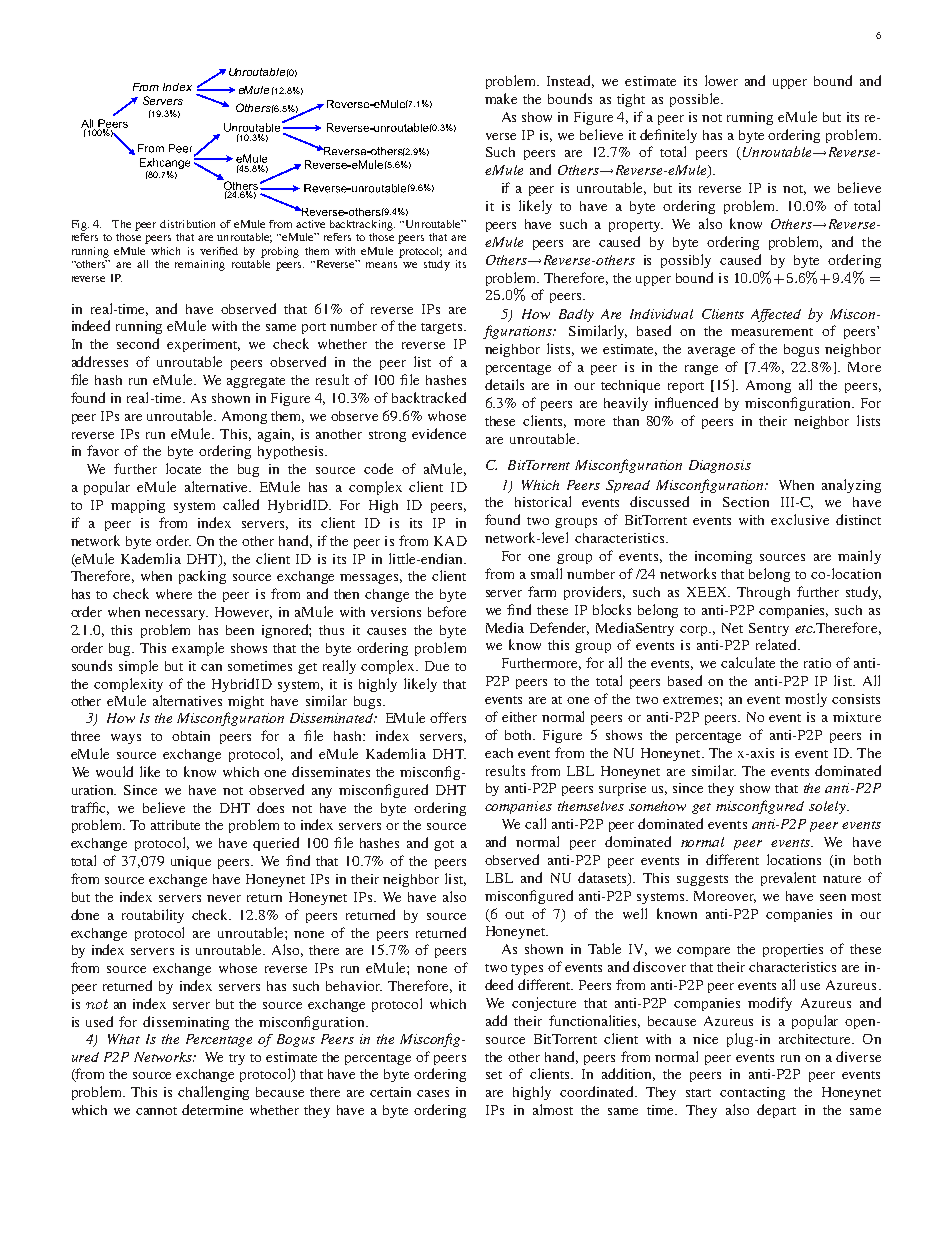  I want to click on Through, so click(763, 593).
